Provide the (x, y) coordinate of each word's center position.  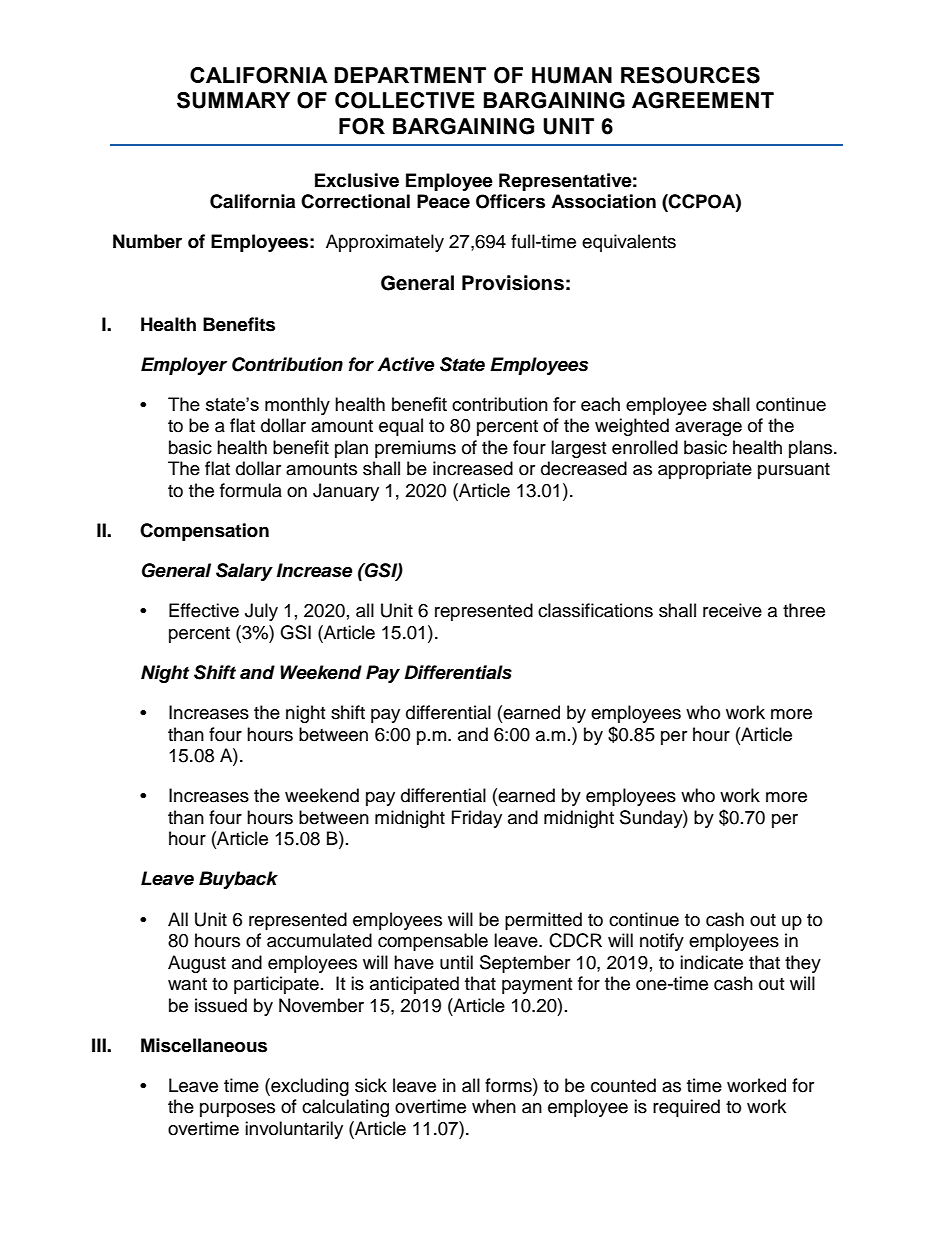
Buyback (238, 880)
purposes (237, 1110)
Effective (204, 610)
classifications (595, 610)
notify (662, 942)
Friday (477, 819)
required (686, 1108)
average (708, 429)
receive (732, 610)
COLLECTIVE (405, 100)
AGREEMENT (703, 100)
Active (406, 364)
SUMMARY (233, 100)
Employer (184, 366)
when (494, 1106)
